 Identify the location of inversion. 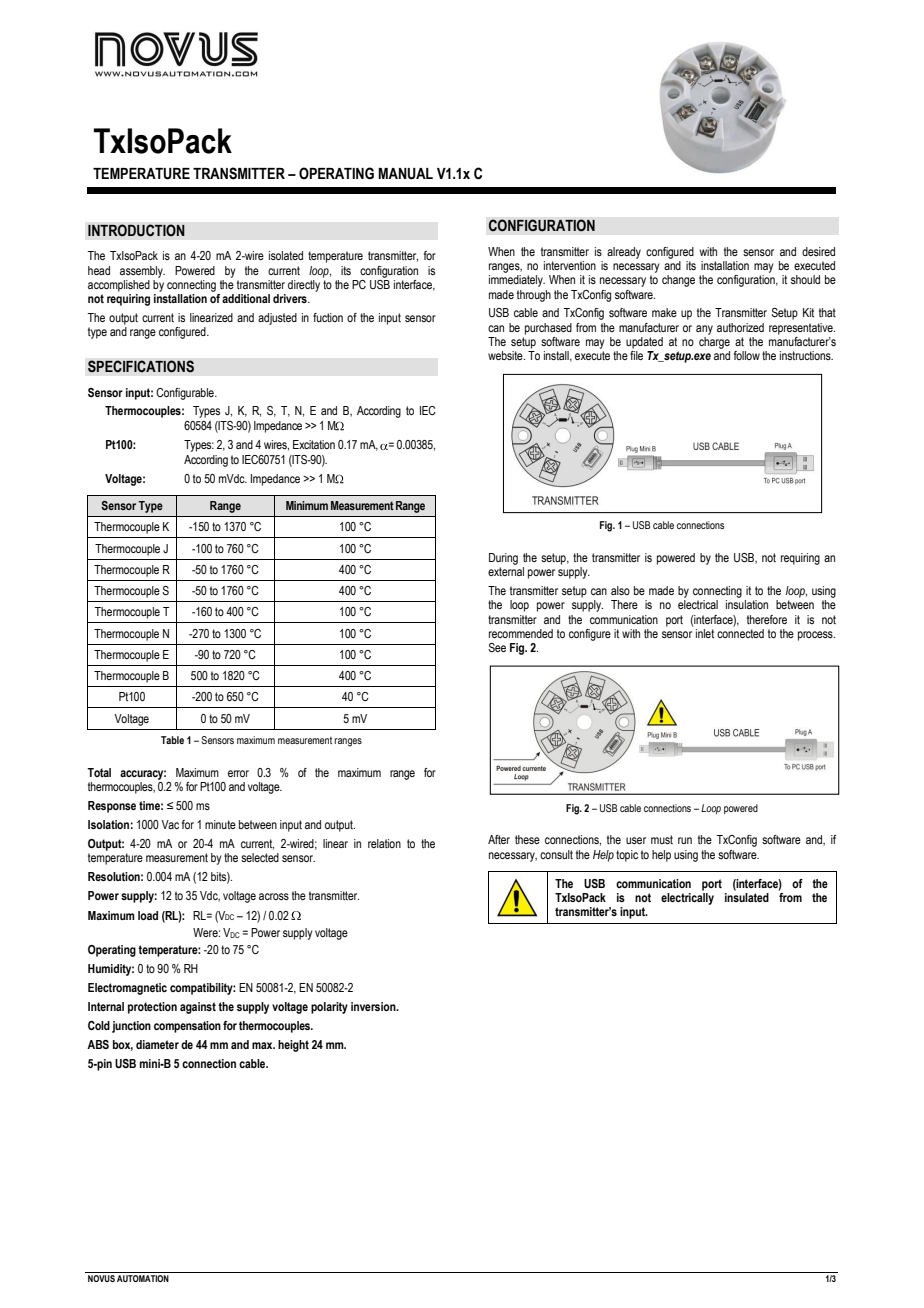
(374, 1006).
